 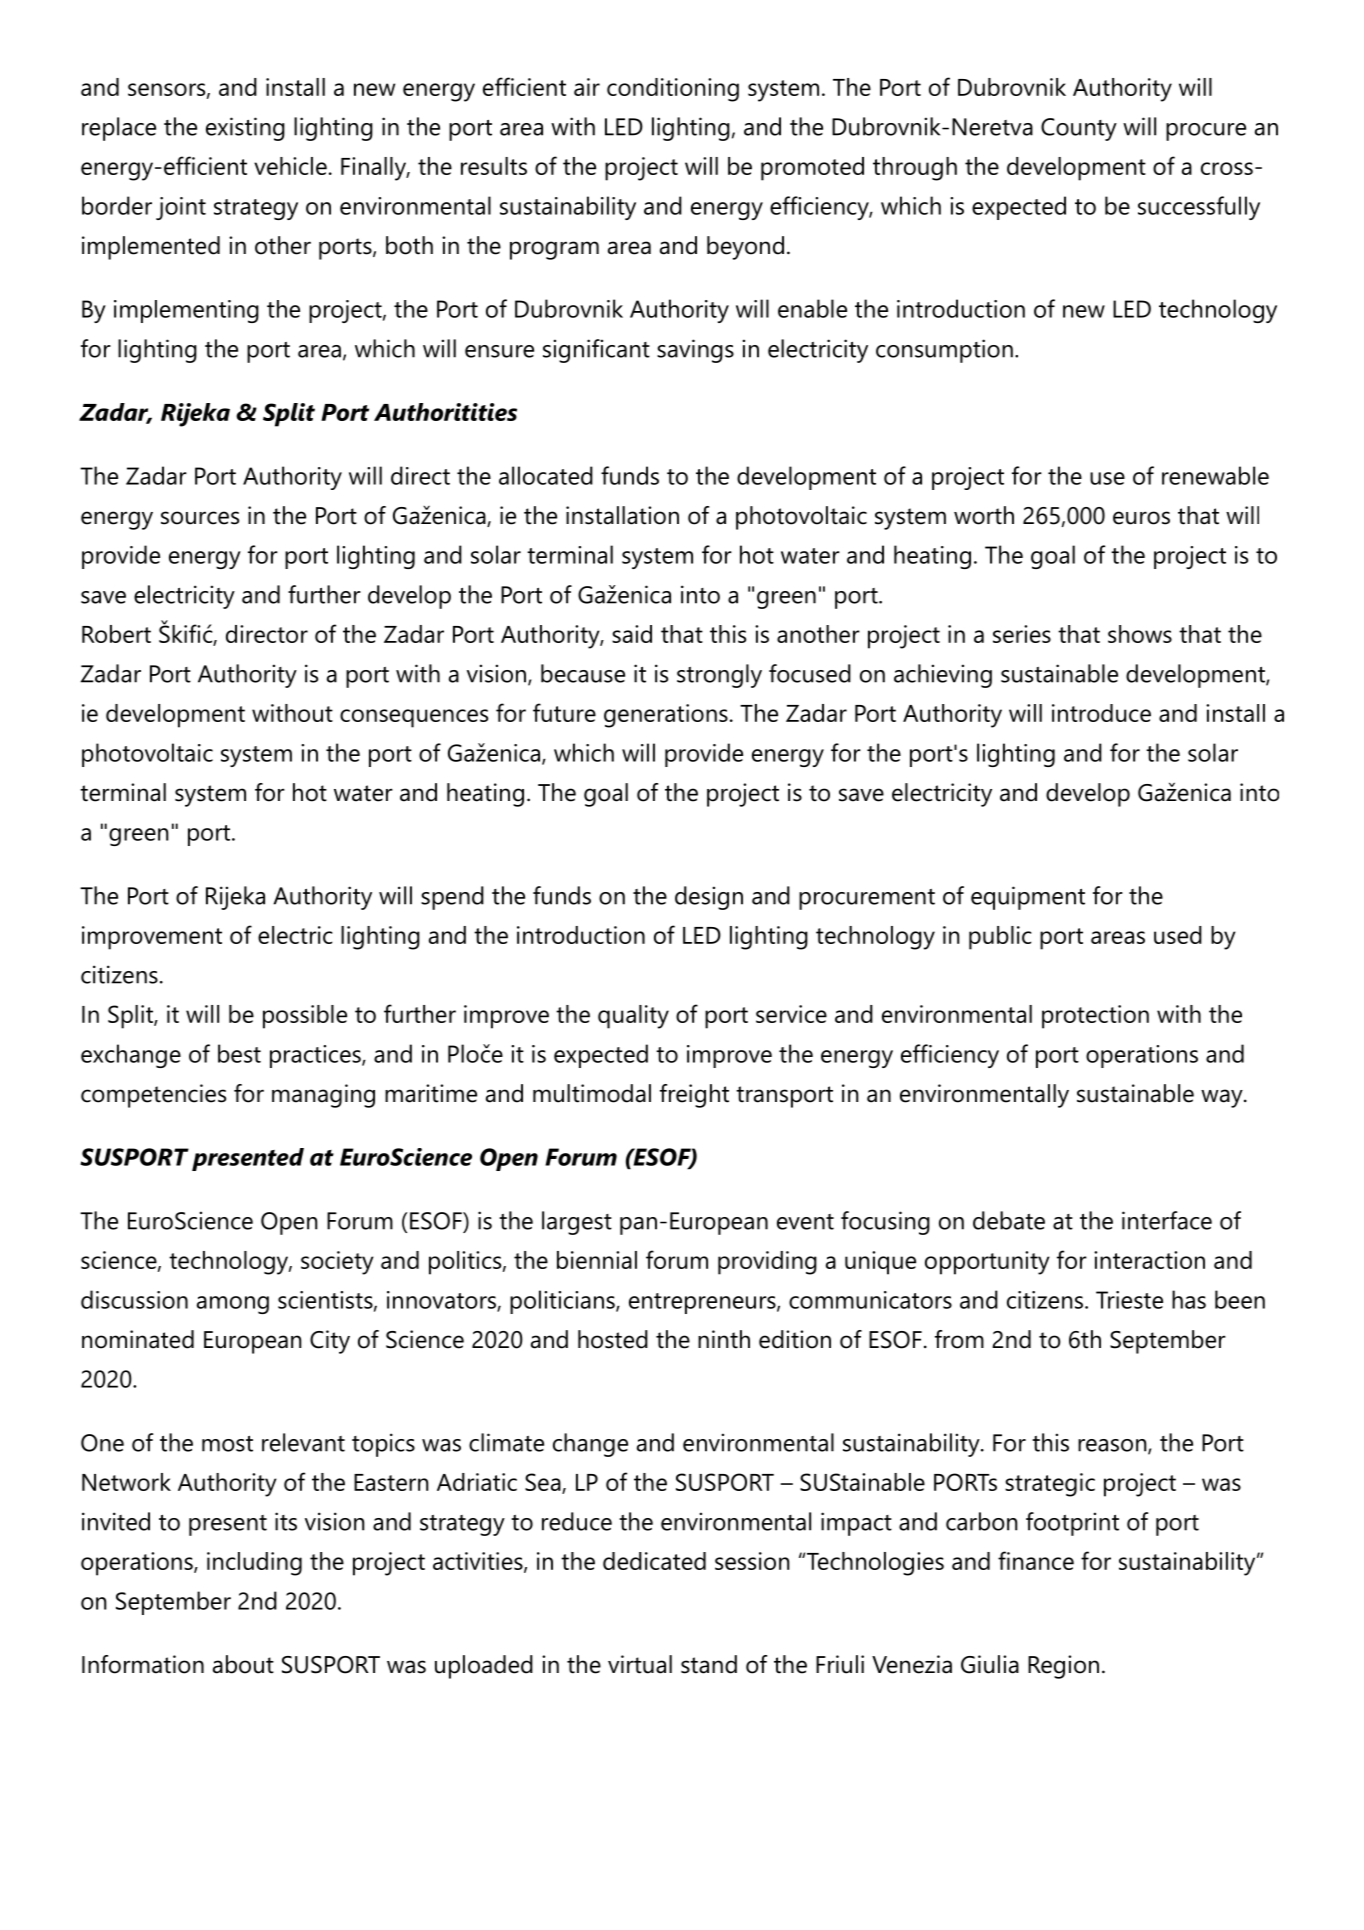 I want to click on sources, so click(x=200, y=518).
